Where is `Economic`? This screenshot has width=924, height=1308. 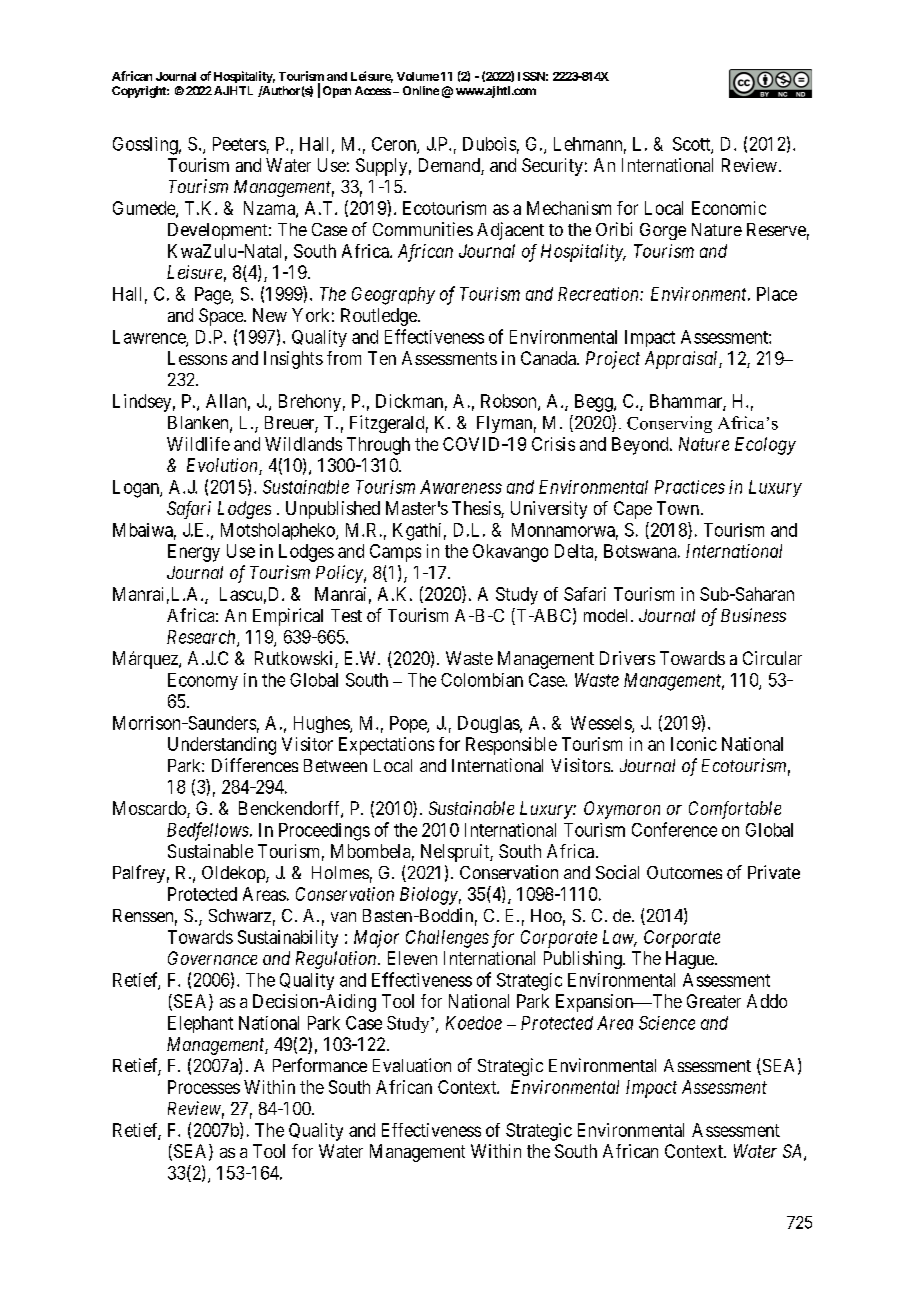 Economic is located at coordinates (729, 208).
